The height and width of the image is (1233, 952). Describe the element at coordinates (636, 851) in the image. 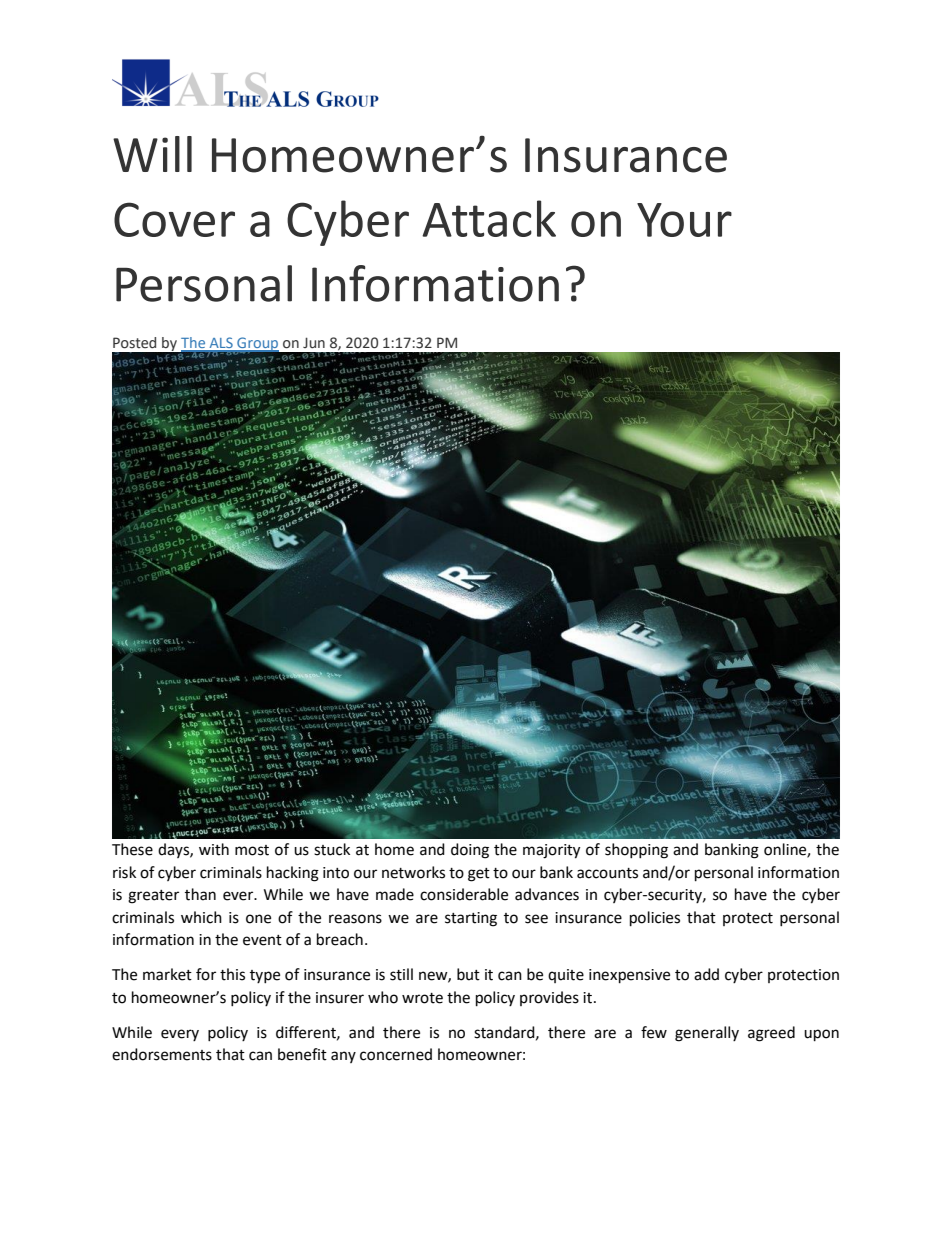

I see `shopping` at that location.
